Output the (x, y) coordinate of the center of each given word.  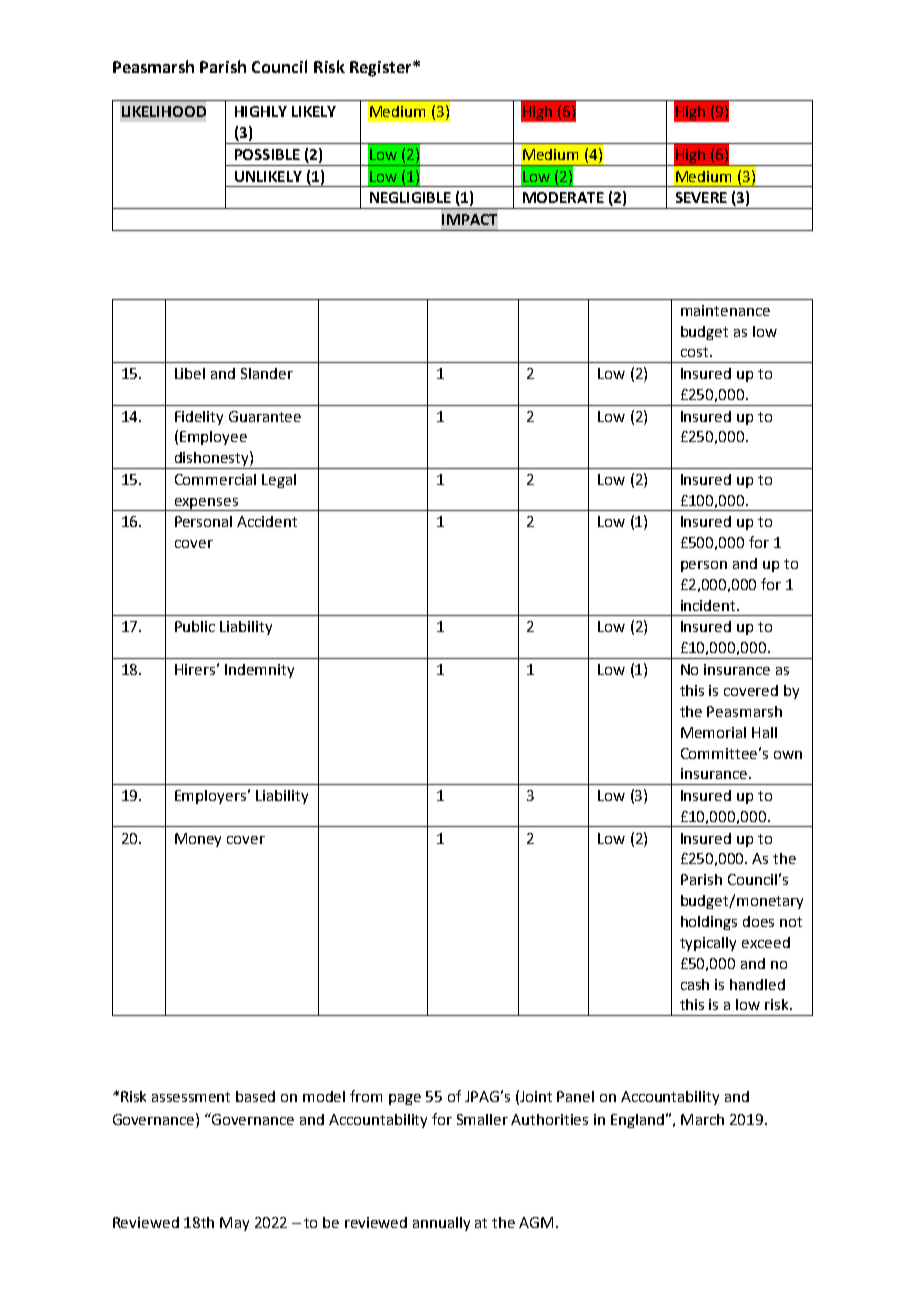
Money (198, 840)
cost (696, 352)
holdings (709, 923)
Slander (267, 373)
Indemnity (259, 671)
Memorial (713, 732)
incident (709, 605)
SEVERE (701, 197)
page (405, 1099)
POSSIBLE (267, 154)
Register (382, 69)
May (234, 1224)
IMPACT (469, 219)
